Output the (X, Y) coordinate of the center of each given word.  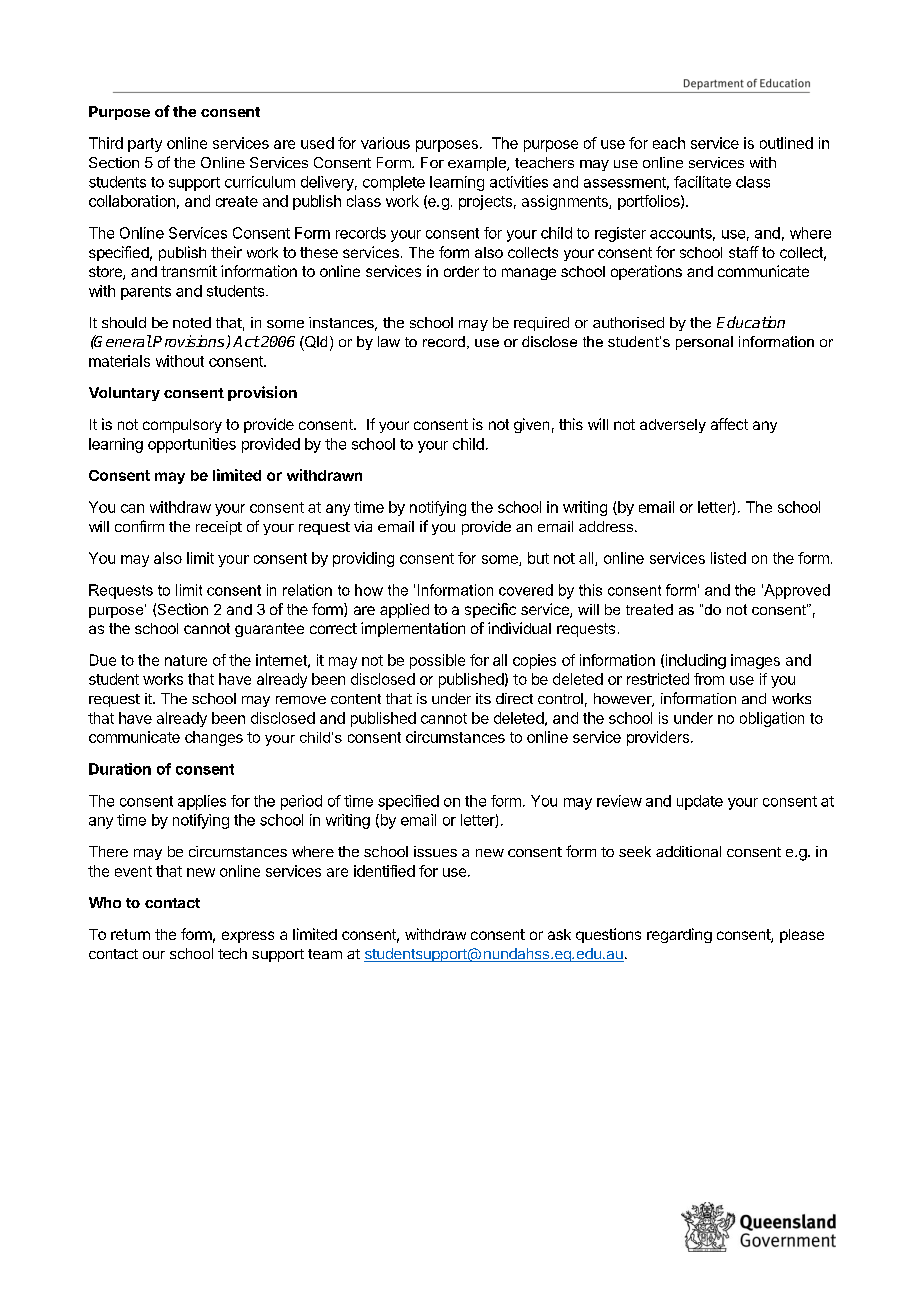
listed (728, 558)
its (483, 698)
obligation (772, 719)
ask (559, 934)
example (478, 164)
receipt (219, 528)
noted (192, 322)
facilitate (702, 182)
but (538, 558)
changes (214, 738)
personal (704, 343)
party (145, 145)
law (389, 341)
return (130, 934)
